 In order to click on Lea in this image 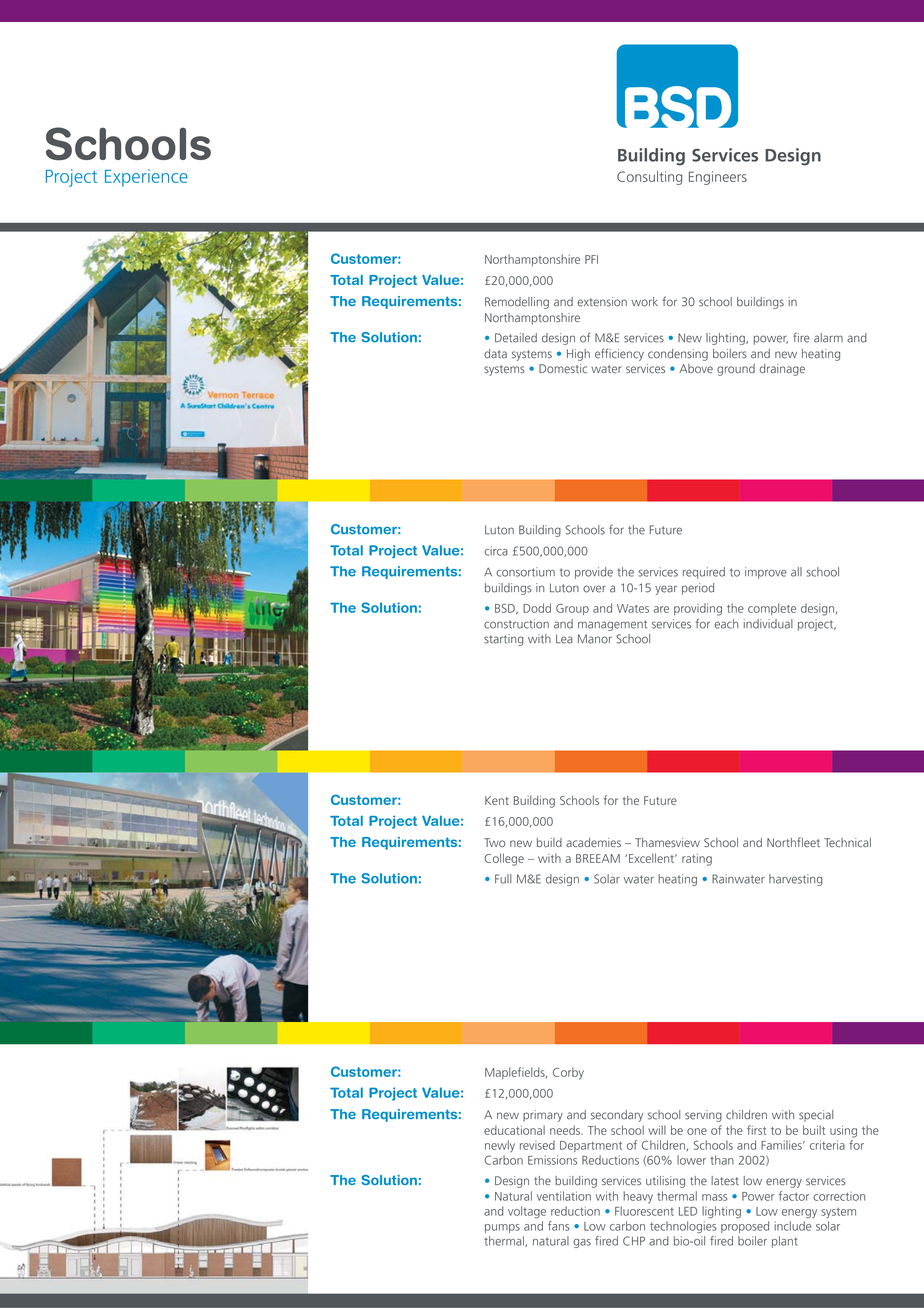, I will do `click(564, 639)`.
